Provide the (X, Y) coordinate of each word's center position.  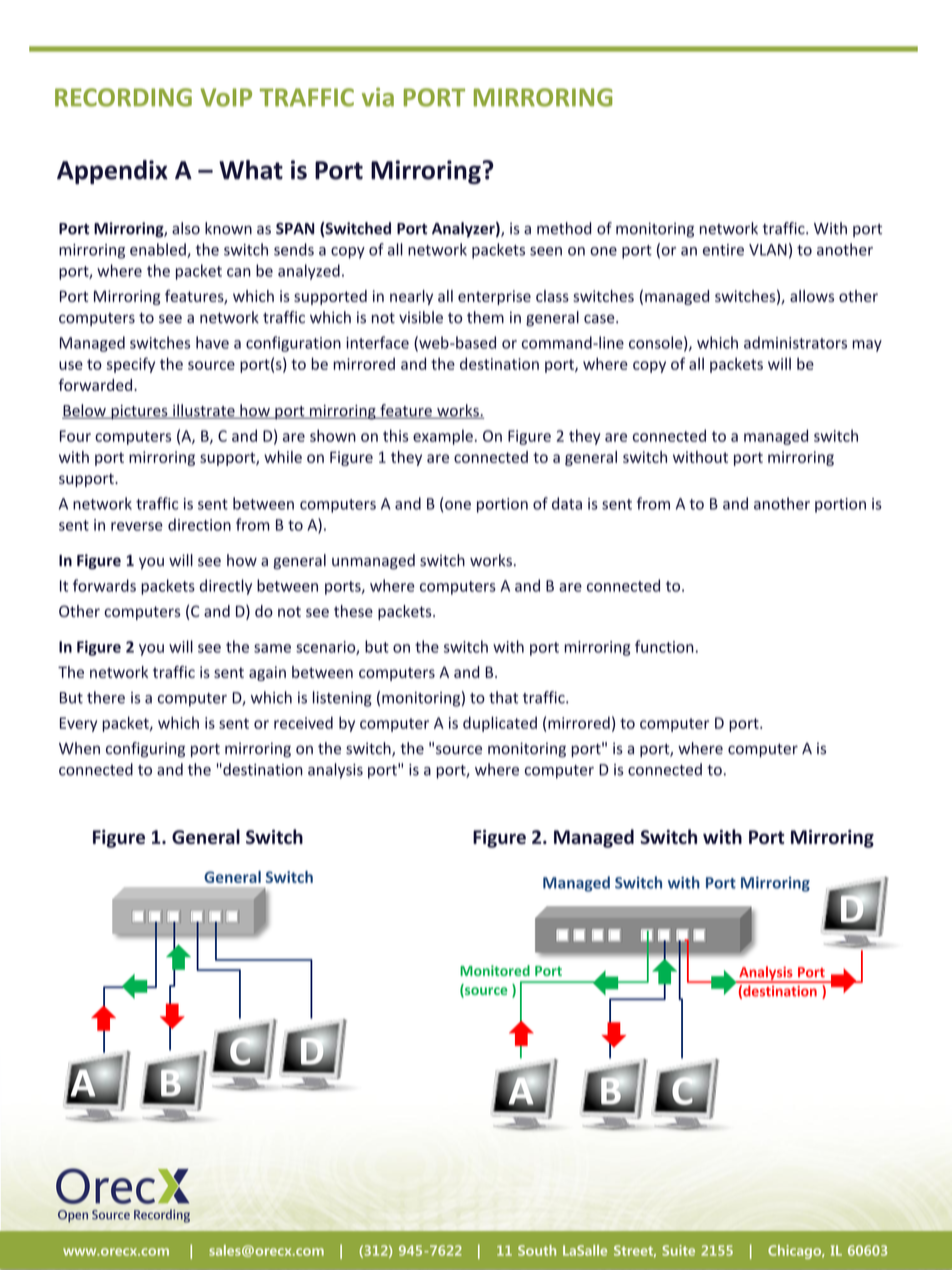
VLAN (768, 250)
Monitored (495, 970)
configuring (145, 750)
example (443, 437)
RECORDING (123, 97)
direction (199, 524)
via (378, 97)
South (537, 1250)
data (567, 503)
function (664, 646)
